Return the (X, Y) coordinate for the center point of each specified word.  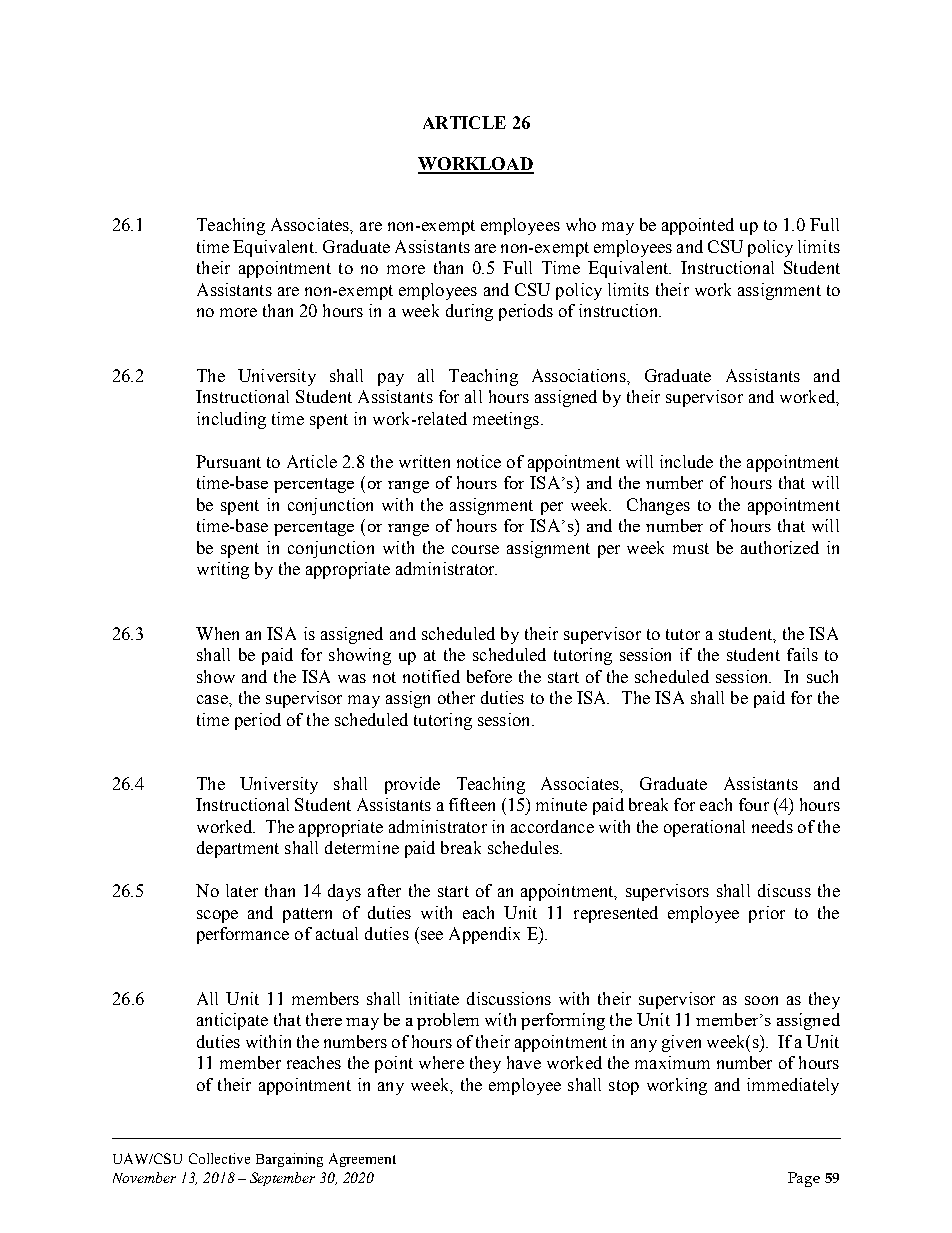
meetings (506, 420)
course (475, 549)
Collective (219, 1158)
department (238, 849)
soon (761, 1000)
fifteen (472, 804)
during (469, 312)
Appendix (484, 935)
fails (802, 654)
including (231, 420)
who (581, 224)
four (754, 804)
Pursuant (228, 461)
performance (243, 935)
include (686, 461)
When (217, 633)
